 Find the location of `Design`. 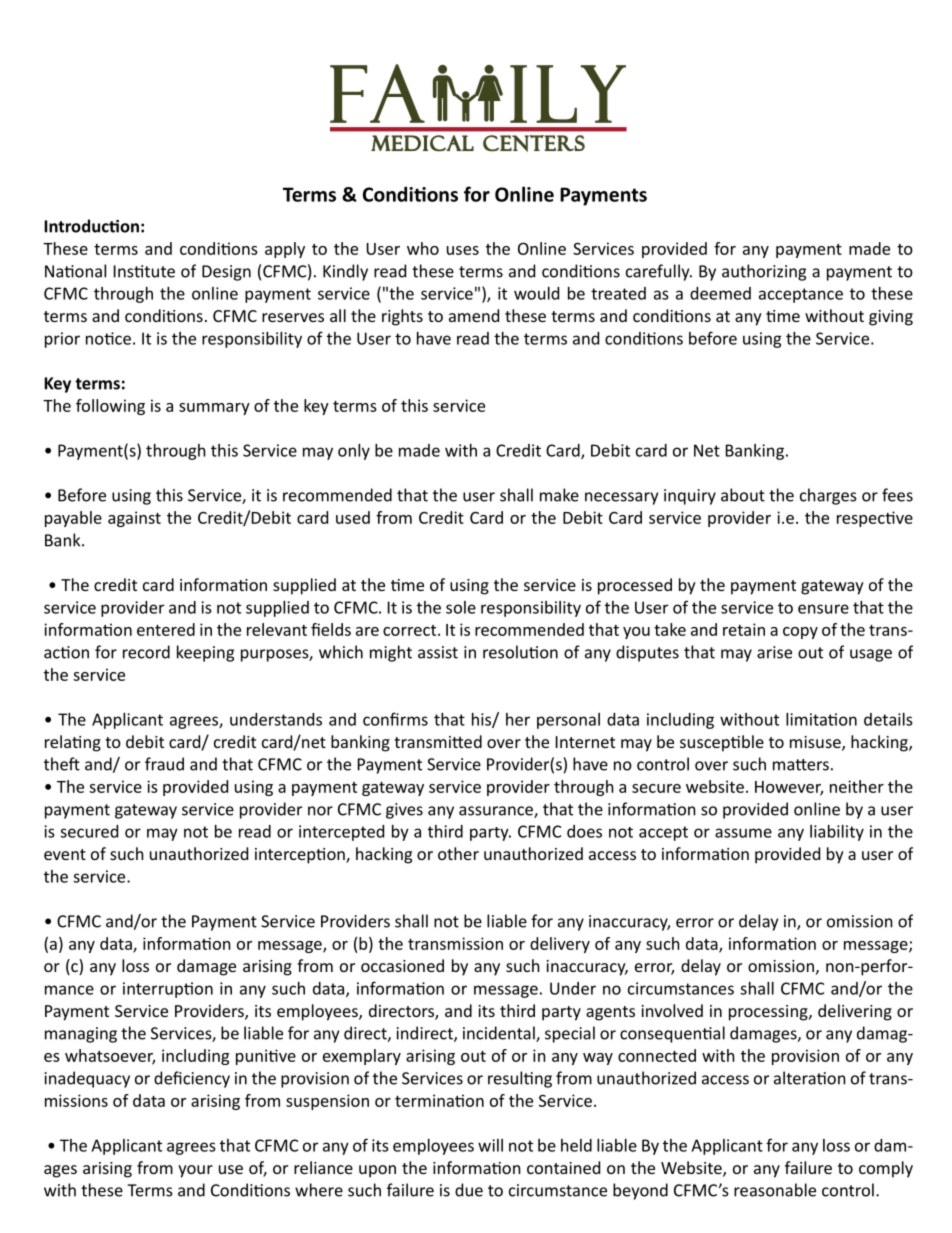

Design is located at coordinates (226, 273).
